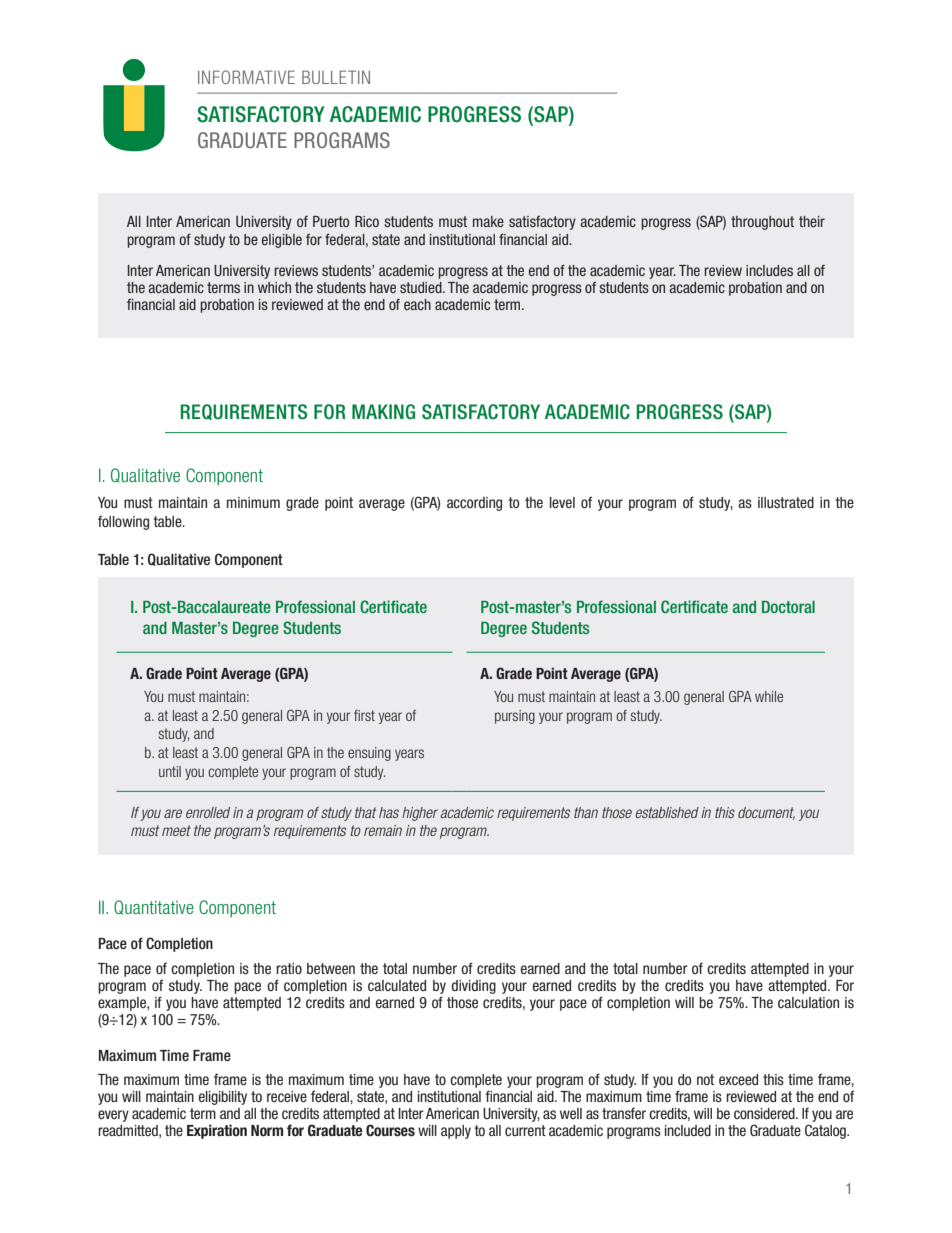  Describe the element at coordinates (788, 607) in the document. I see `Doctoral` at that location.
